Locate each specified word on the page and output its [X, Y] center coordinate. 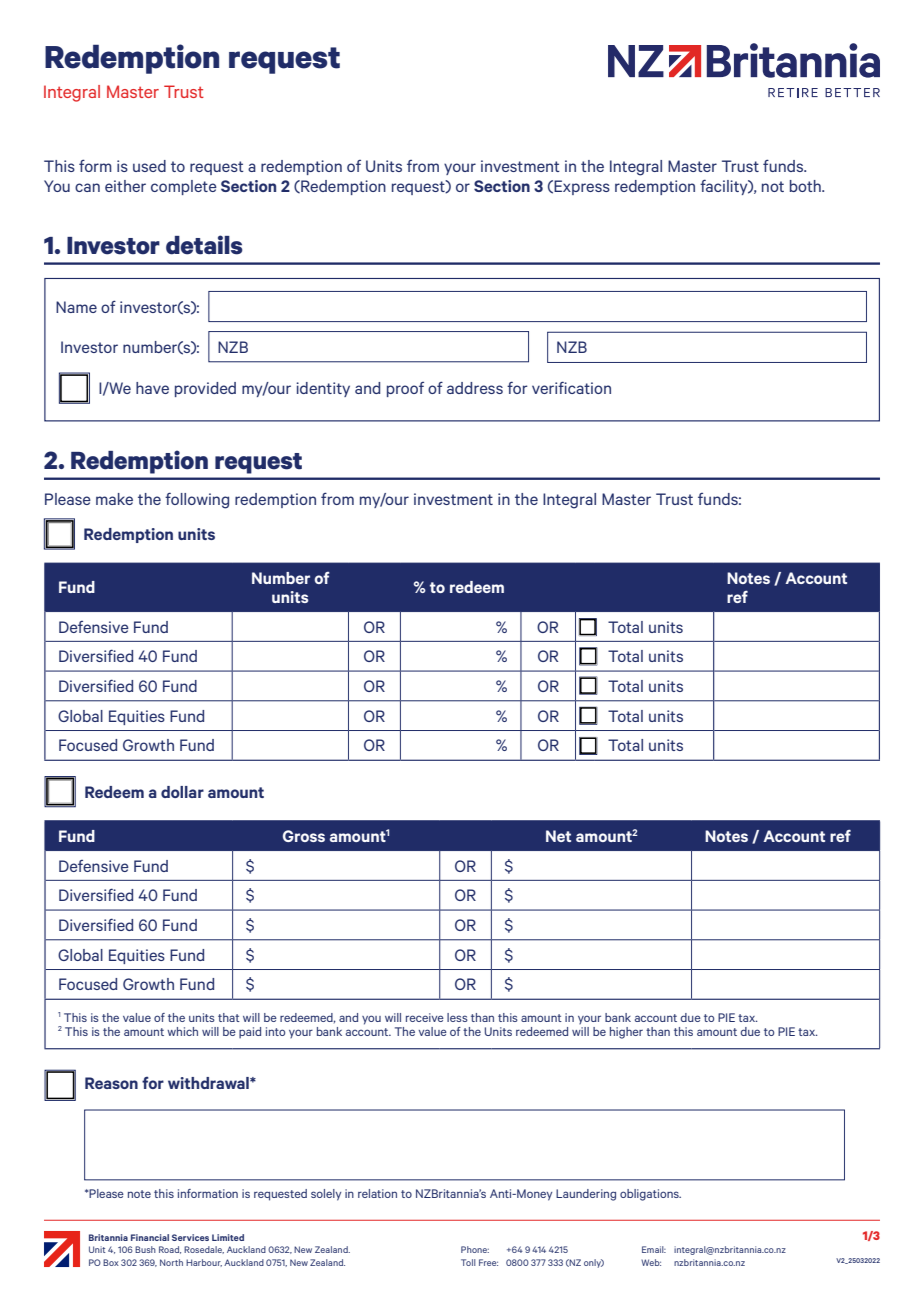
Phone [475, 1249]
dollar [182, 792]
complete [184, 187]
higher [626, 1033]
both [806, 186]
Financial [150, 1237]
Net [558, 836]
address [475, 388]
